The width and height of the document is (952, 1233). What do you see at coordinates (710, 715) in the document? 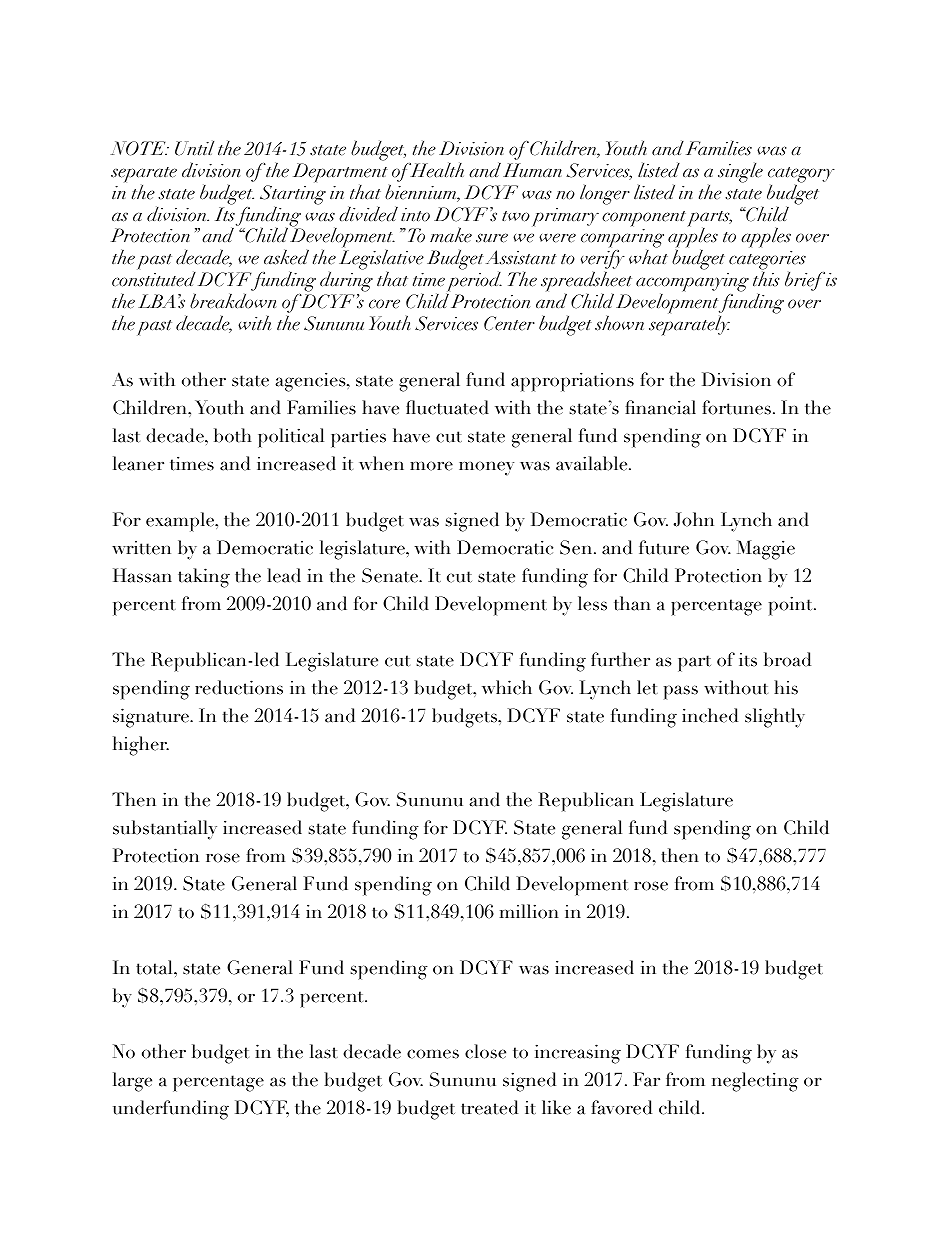
I see `inched` at bounding box center [710, 715].
